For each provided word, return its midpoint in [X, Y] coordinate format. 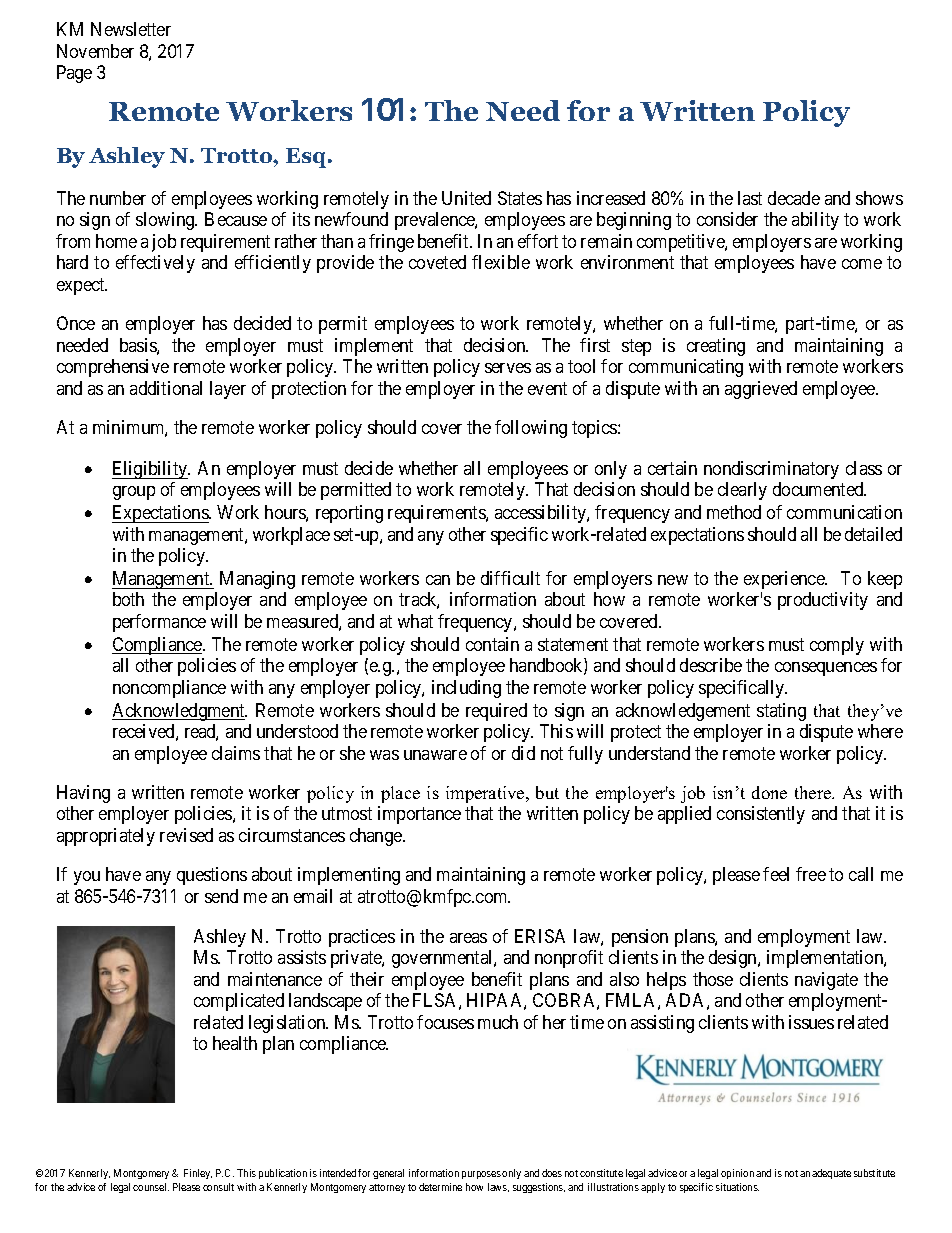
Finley [198, 1174]
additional [166, 388]
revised [186, 835]
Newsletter [131, 29]
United [466, 198]
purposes [481, 1175]
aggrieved [761, 390]
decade [794, 198]
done [769, 792]
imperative [486, 794]
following [531, 429]
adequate [831, 1174]
